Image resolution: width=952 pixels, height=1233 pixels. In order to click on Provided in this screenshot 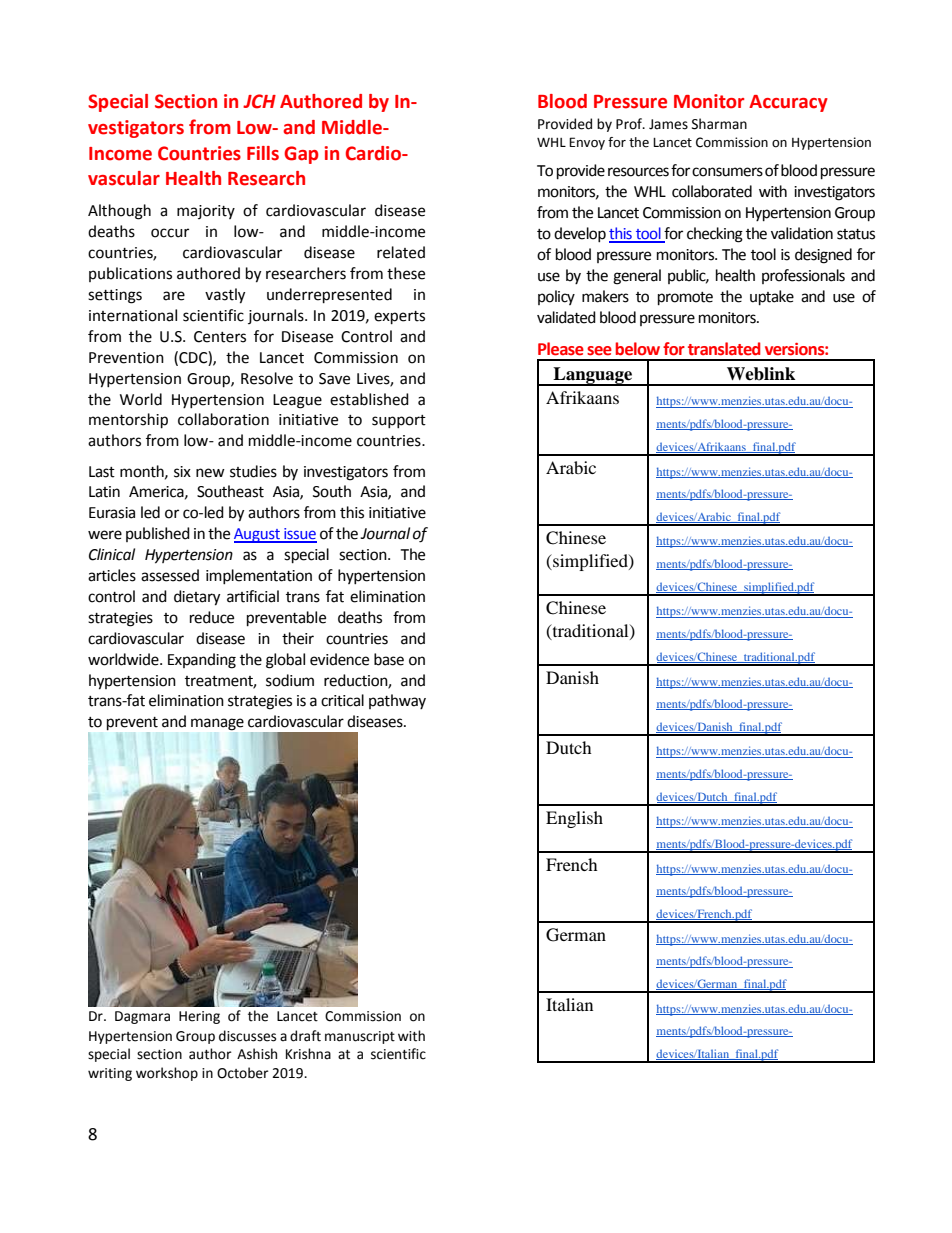, I will do `click(565, 124)`.
